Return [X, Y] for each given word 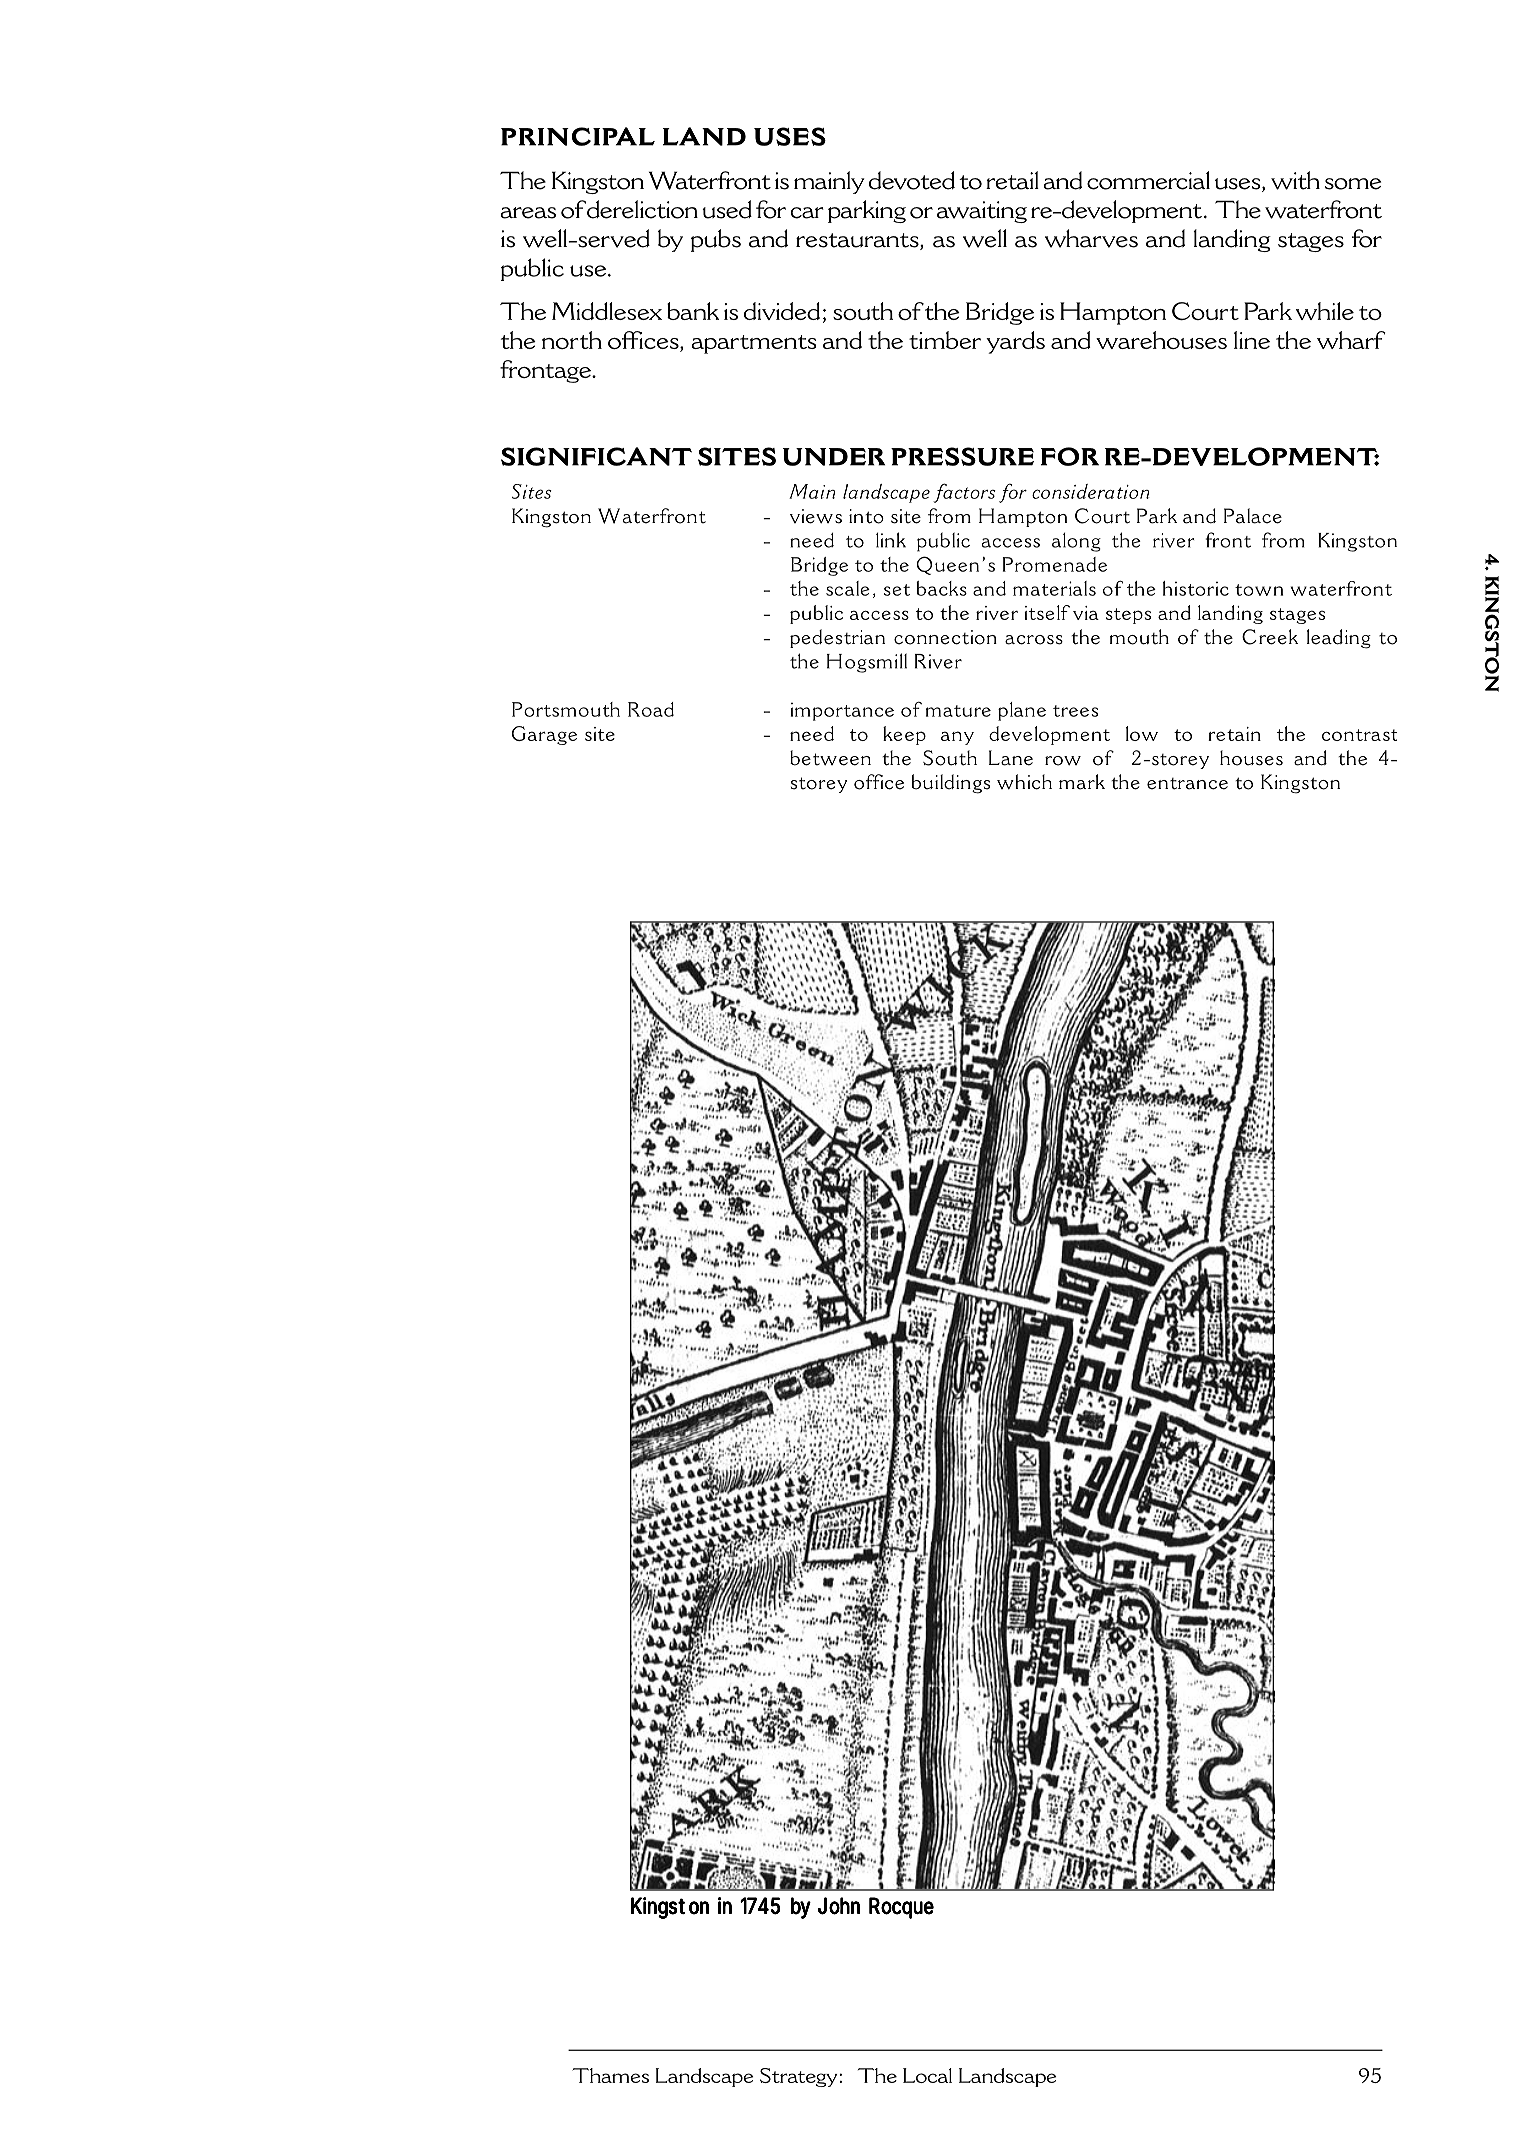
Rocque [901, 1908]
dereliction [642, 209]
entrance [1187, 784]
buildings [951, 784]
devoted [912, 180]
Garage [544, 735]
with [1295, 180]
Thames [610, 2075]
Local [927, 2075]
